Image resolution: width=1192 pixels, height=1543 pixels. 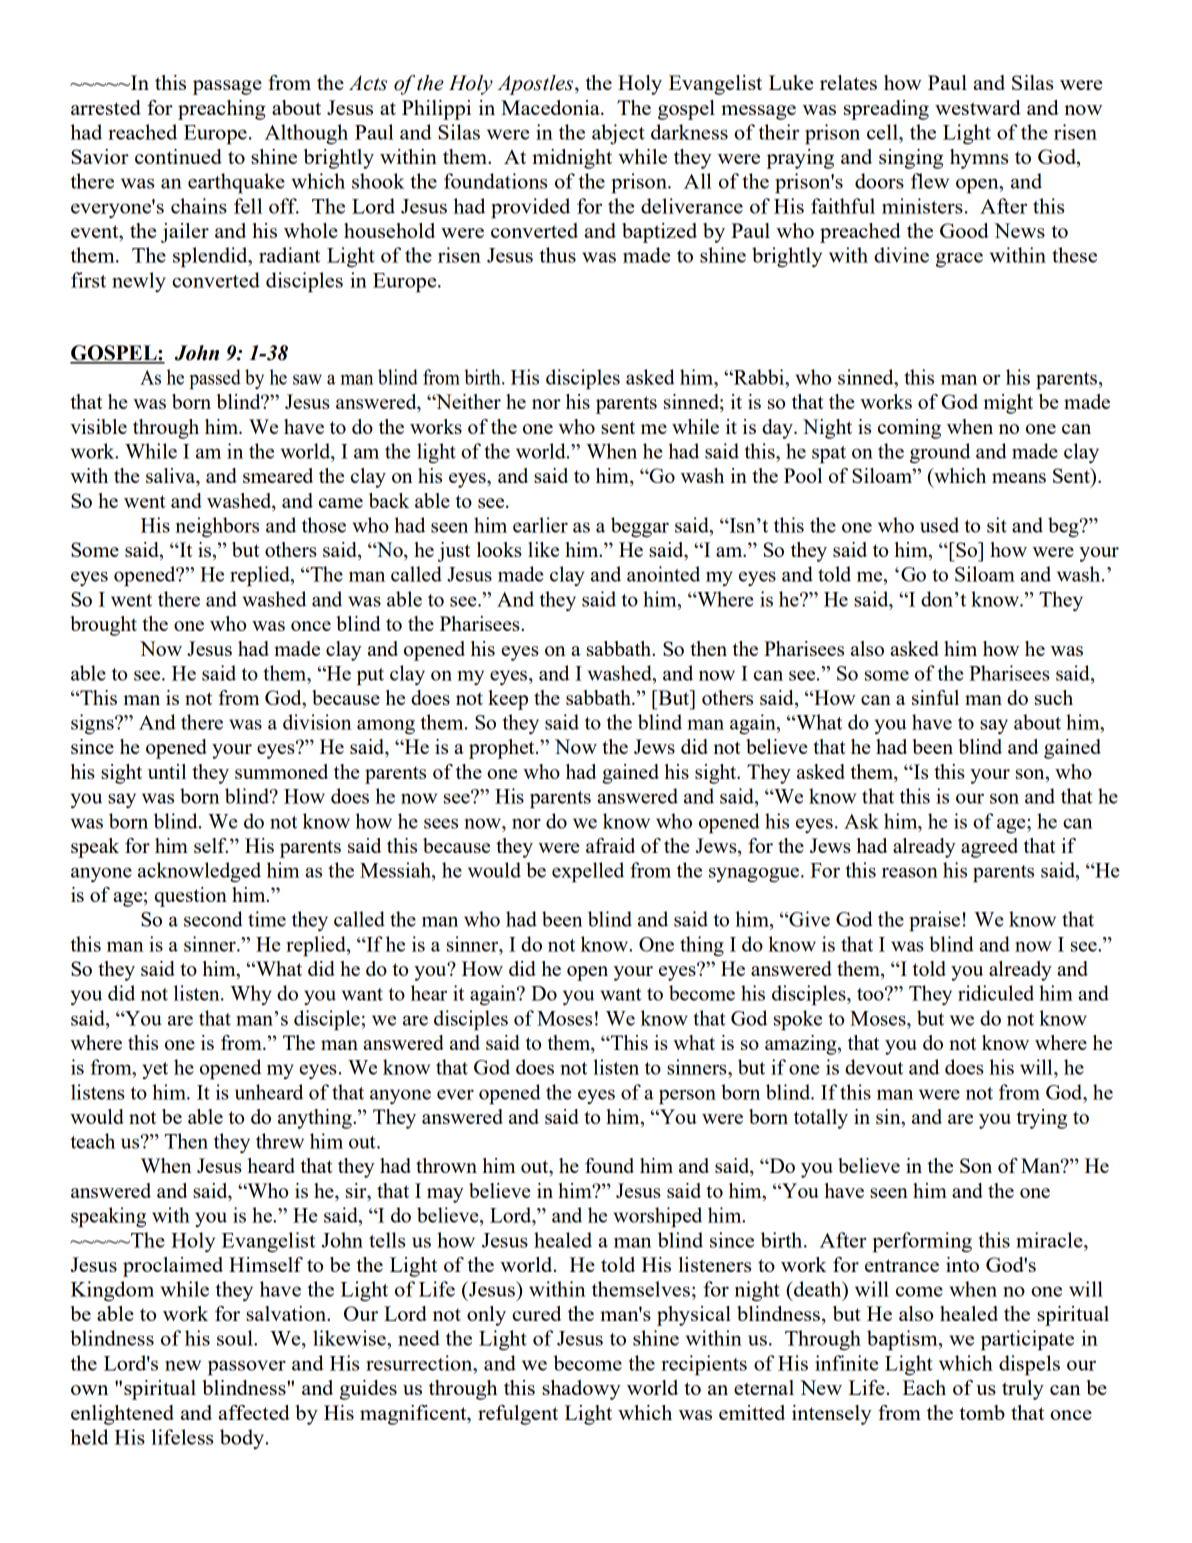 I want to click on Macedonia, so click(x=551, y=107).
